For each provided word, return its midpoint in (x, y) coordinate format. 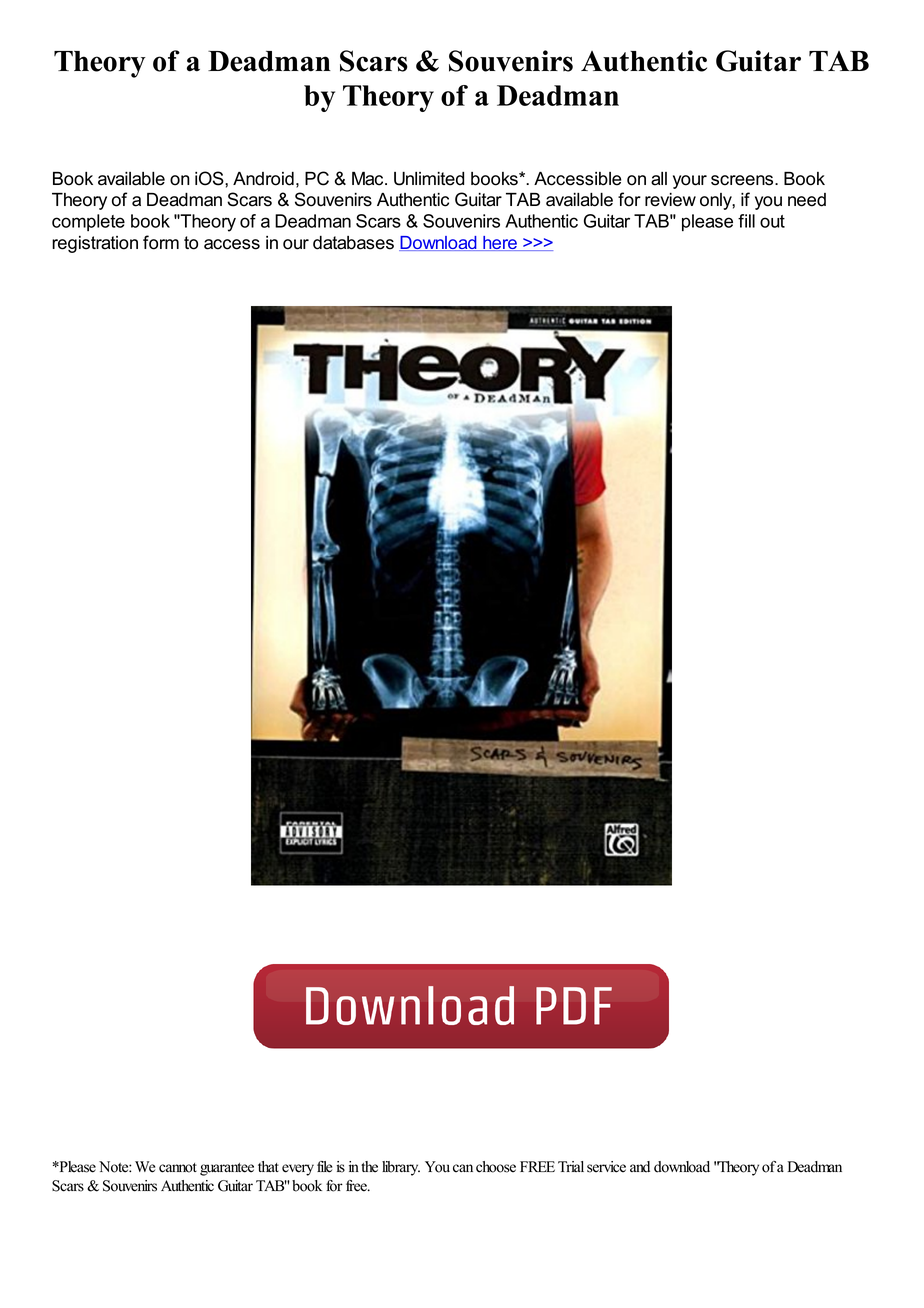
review (670, 200)
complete (88, 222)
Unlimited (429, 179)
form (161, 242)
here (500, 243)
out (772, 221)
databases (353, 243)
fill (746, 221)
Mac (369, 178)
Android (263, 179)
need (807, 200)
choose (496, 1167)
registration (95, 244)
